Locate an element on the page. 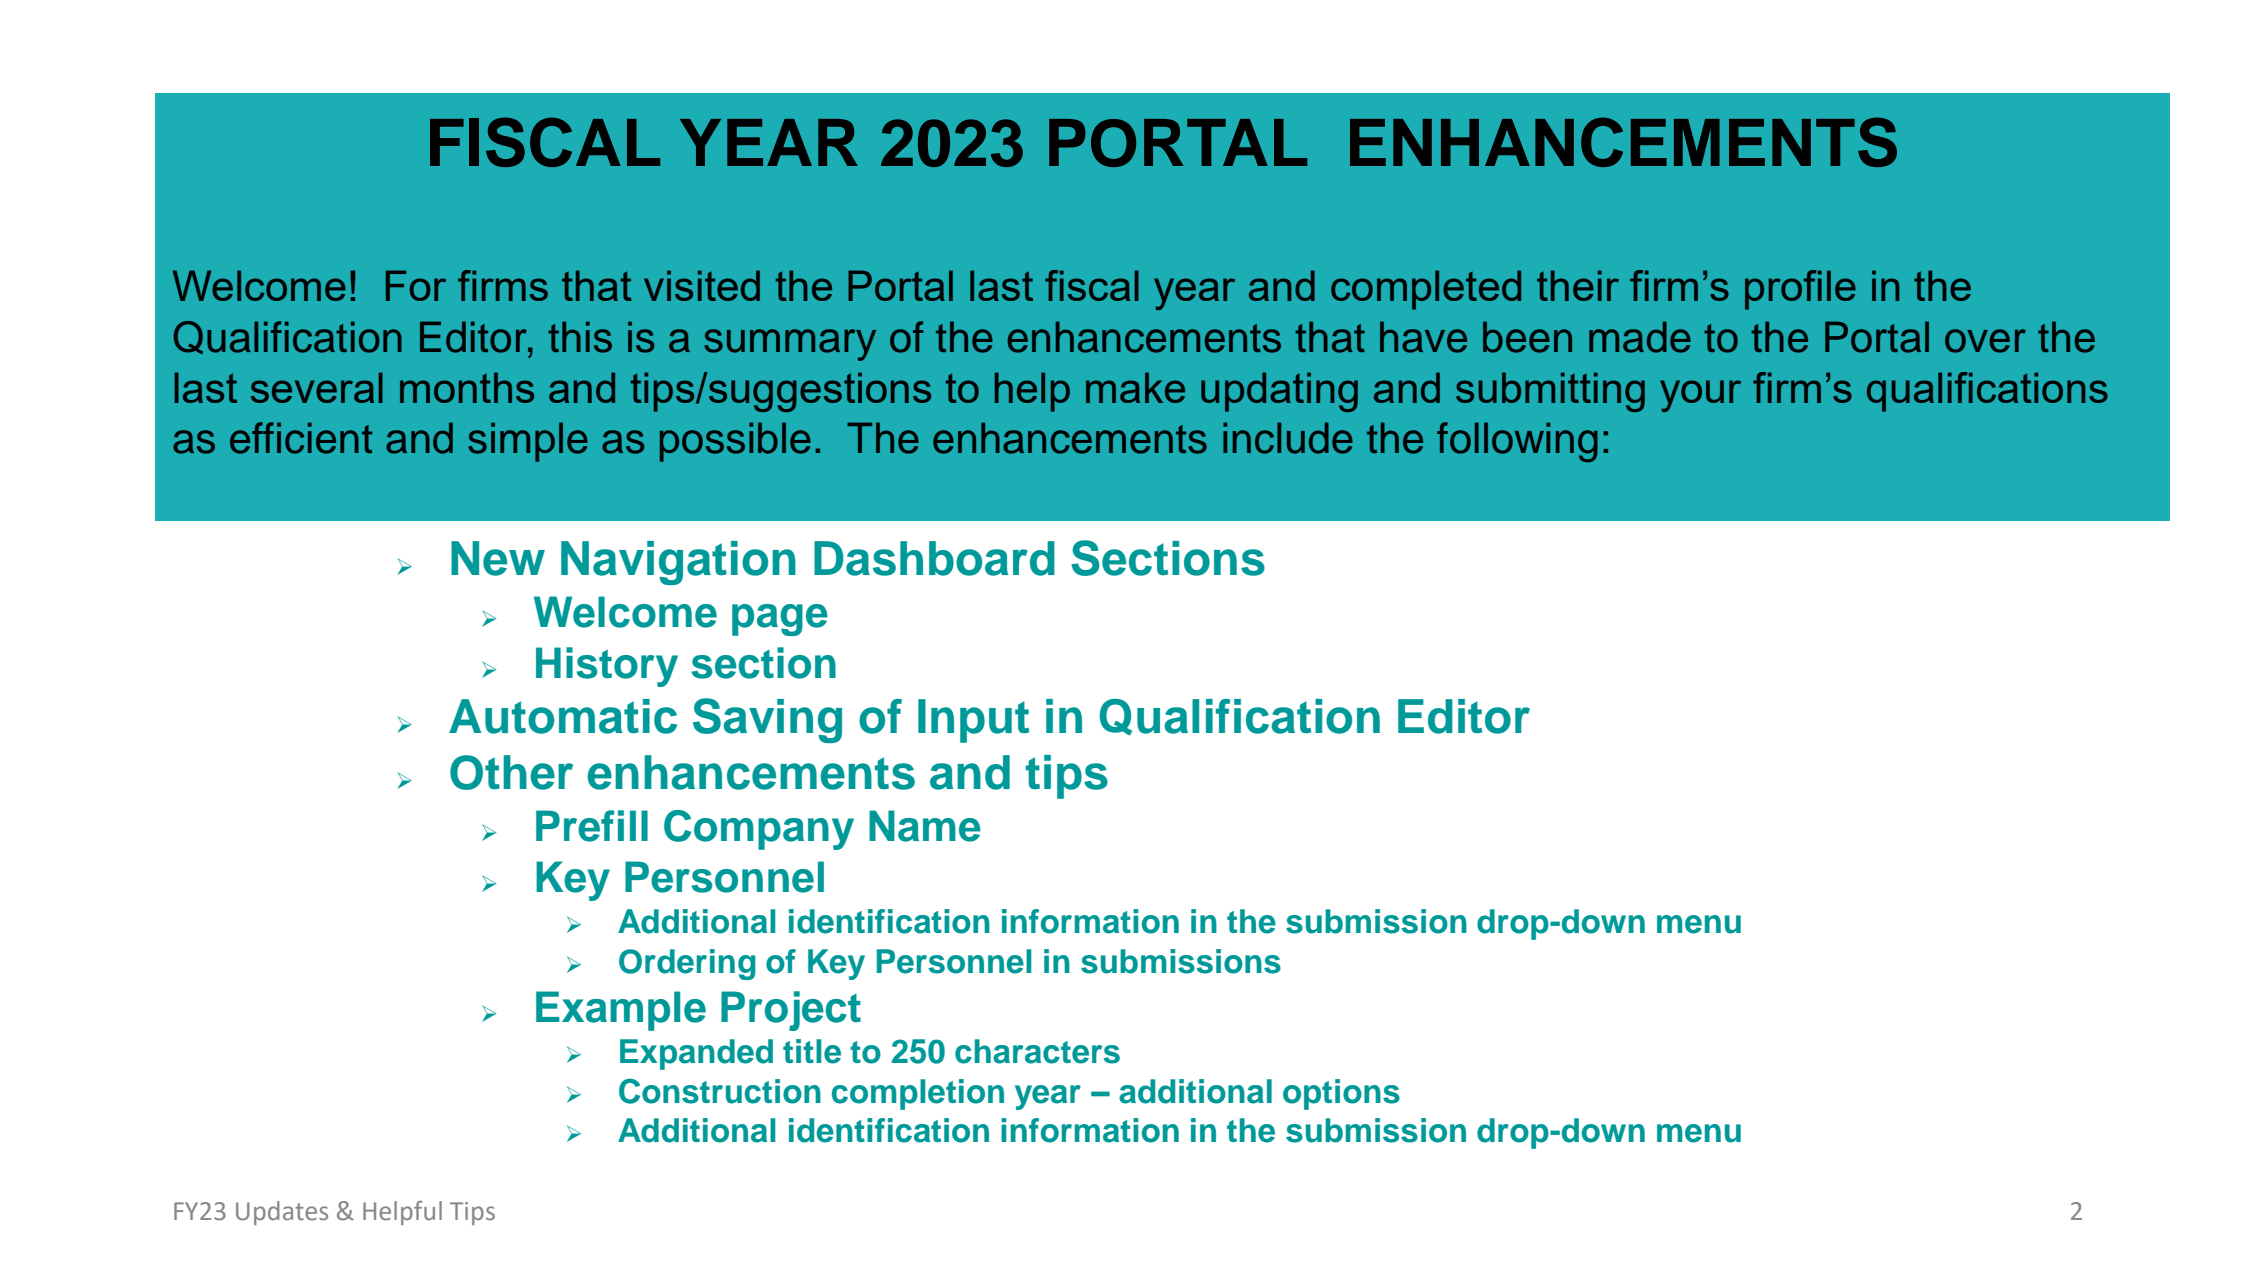  Input is located at coordinates (973, 721).
